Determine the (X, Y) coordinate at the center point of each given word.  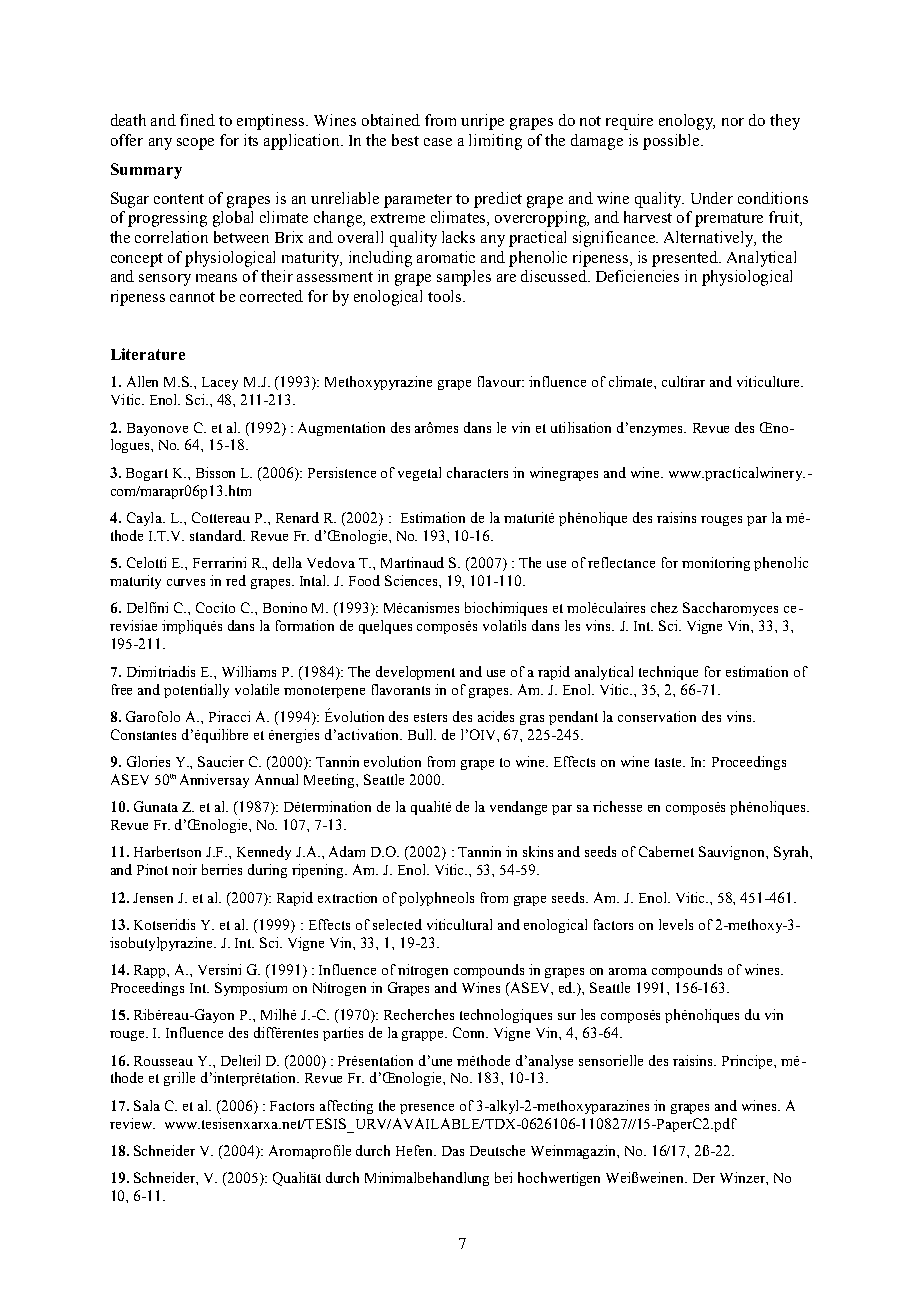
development (415, 673)
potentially (196, 691)
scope (195, 144)
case (438, 142)
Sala (147, 1105)
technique (668, 673)
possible (672, 142)
